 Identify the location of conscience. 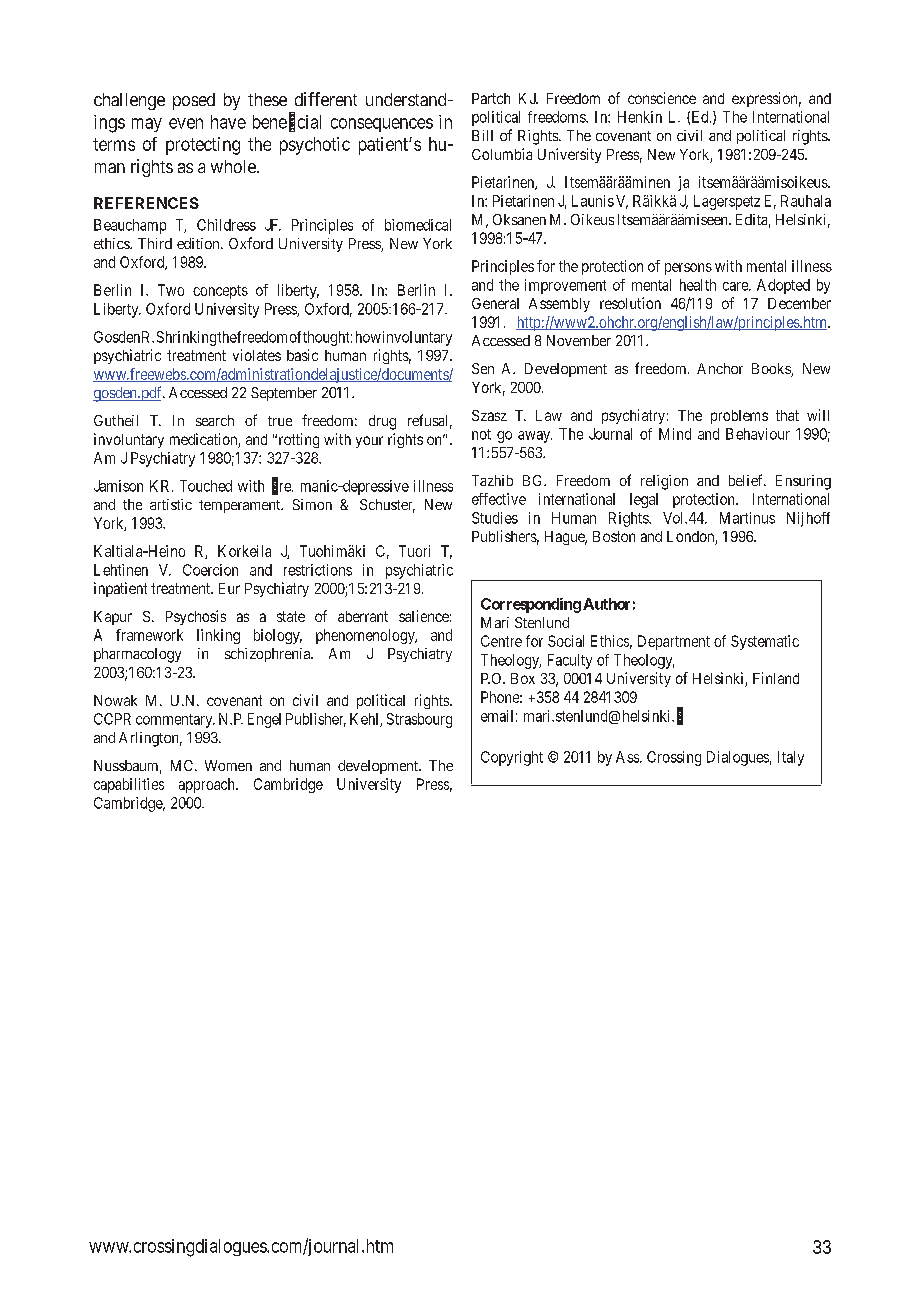
(662, 98).
